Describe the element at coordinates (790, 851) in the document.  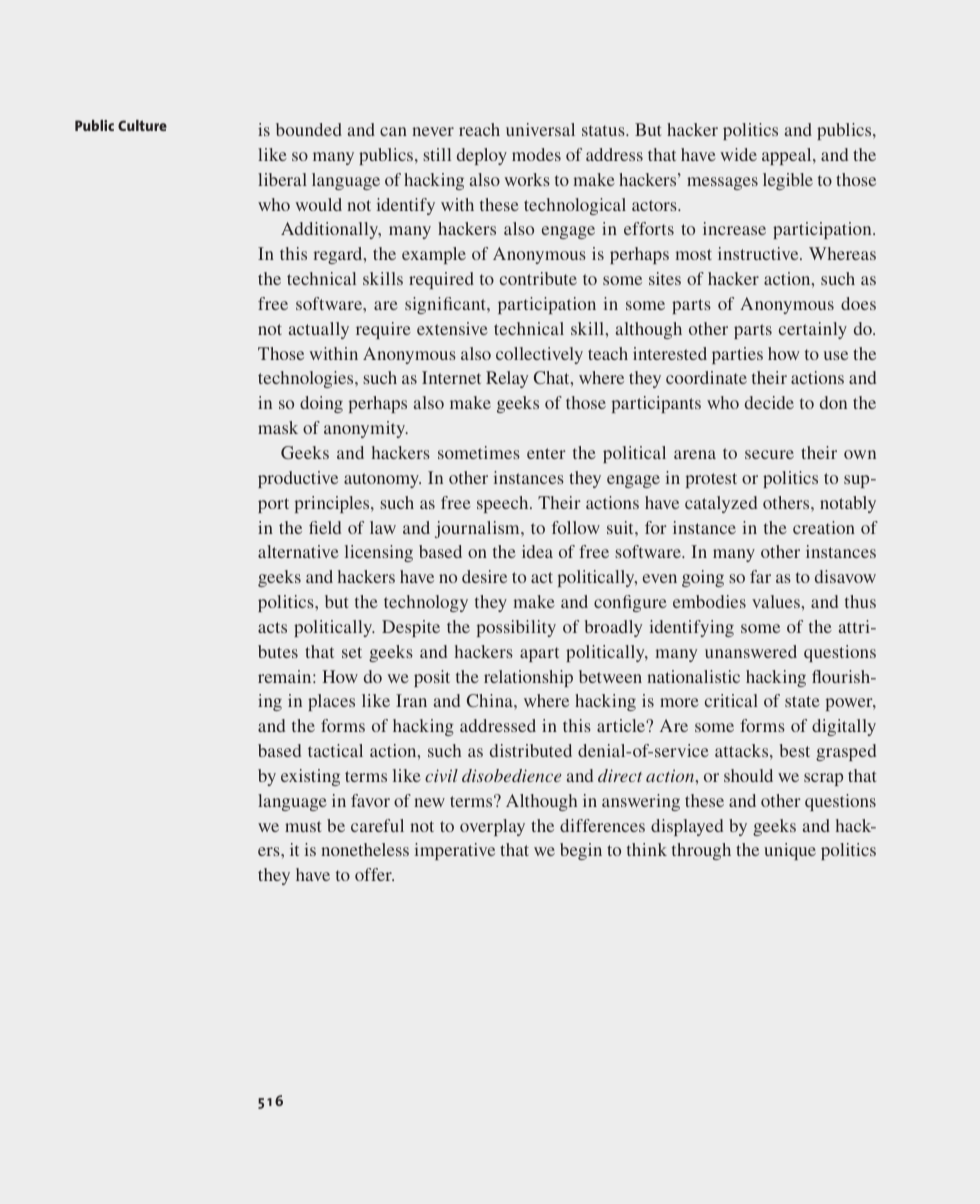
I see `unique` at that location.
